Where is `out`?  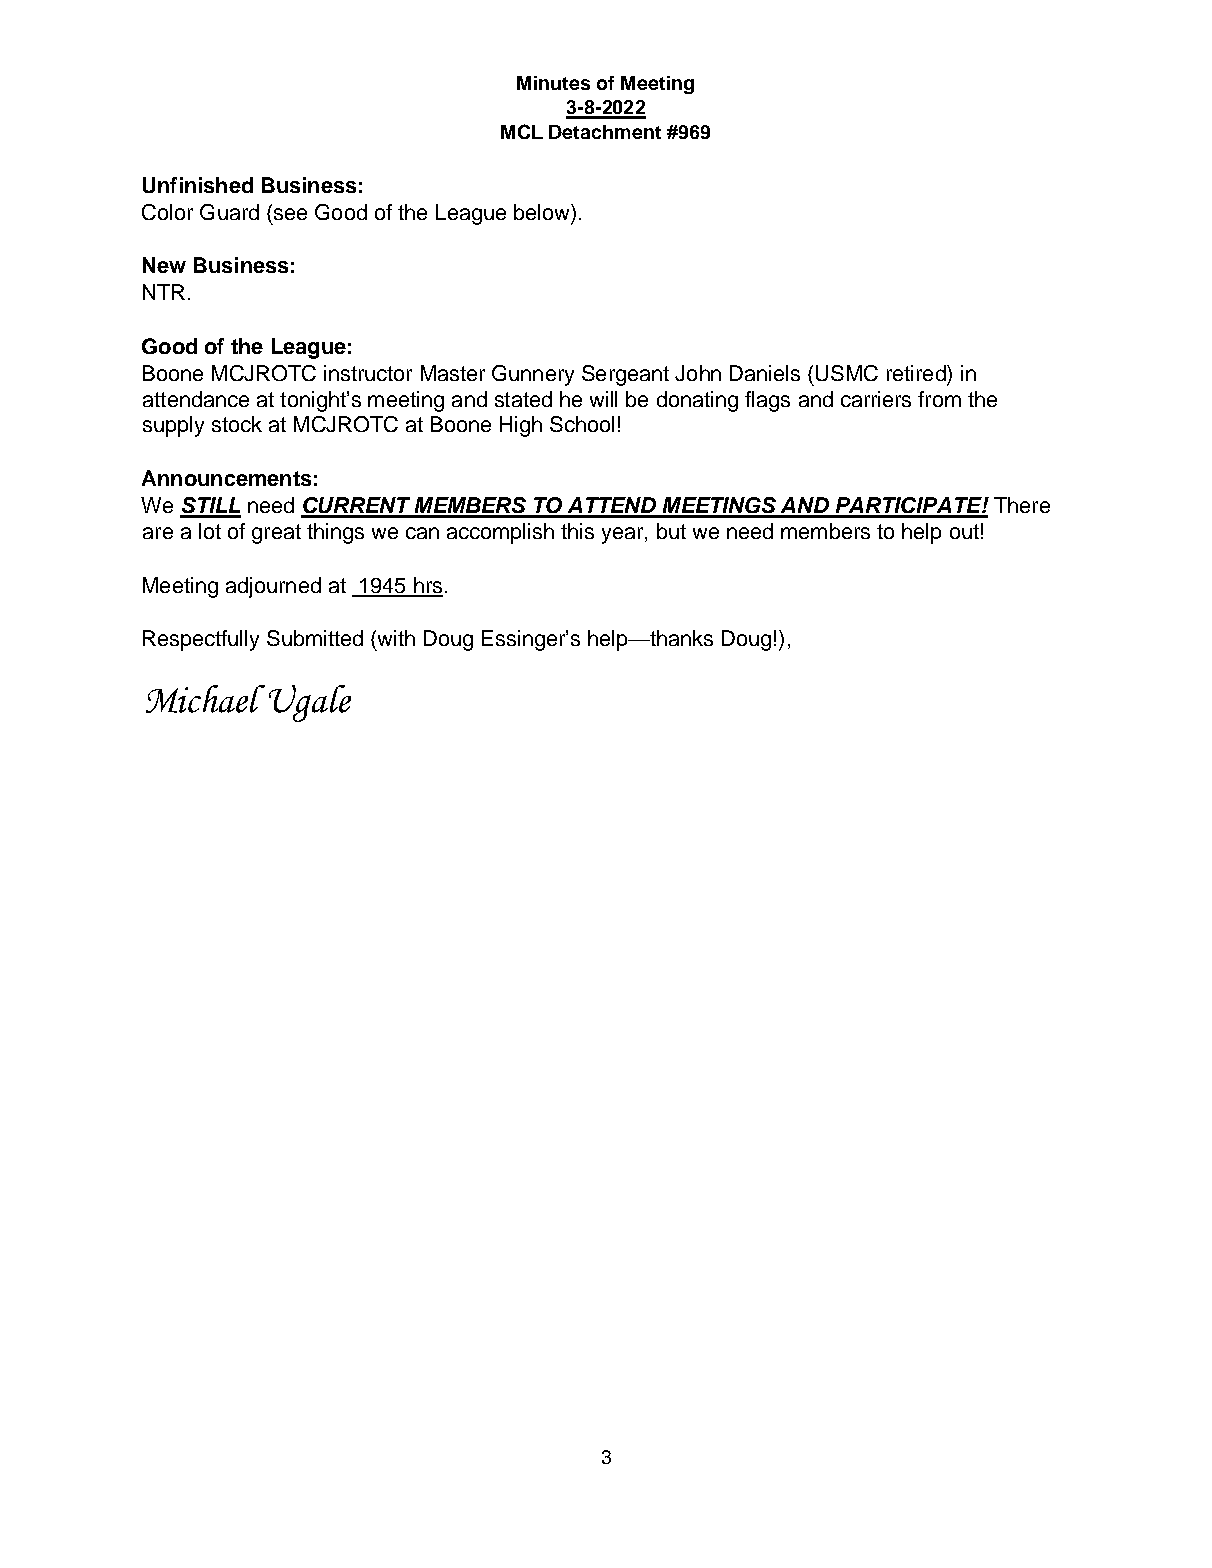 out is located at coordinates (964, 531).
